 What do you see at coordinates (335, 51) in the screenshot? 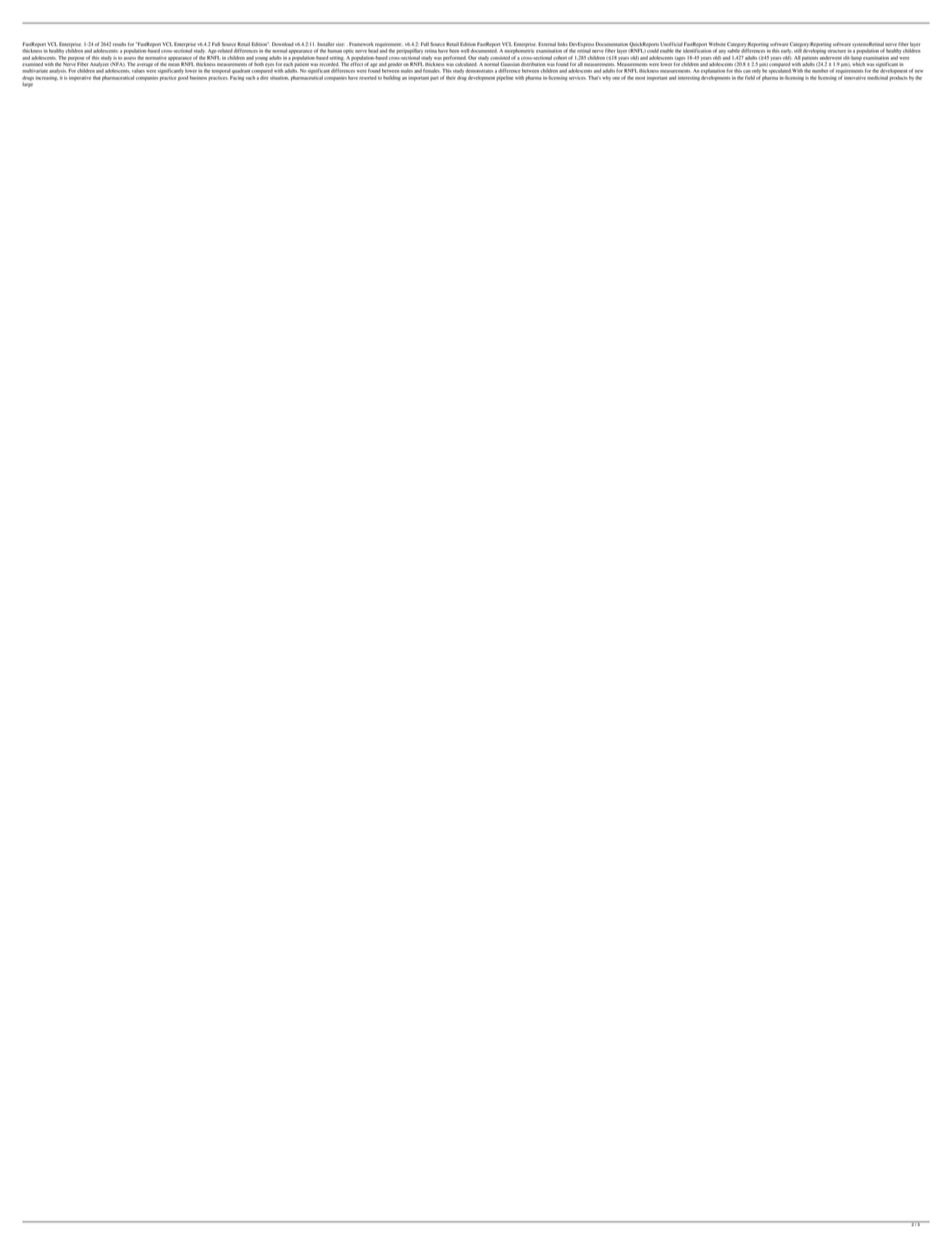
I see `human` at bounding box center [335, 51].
